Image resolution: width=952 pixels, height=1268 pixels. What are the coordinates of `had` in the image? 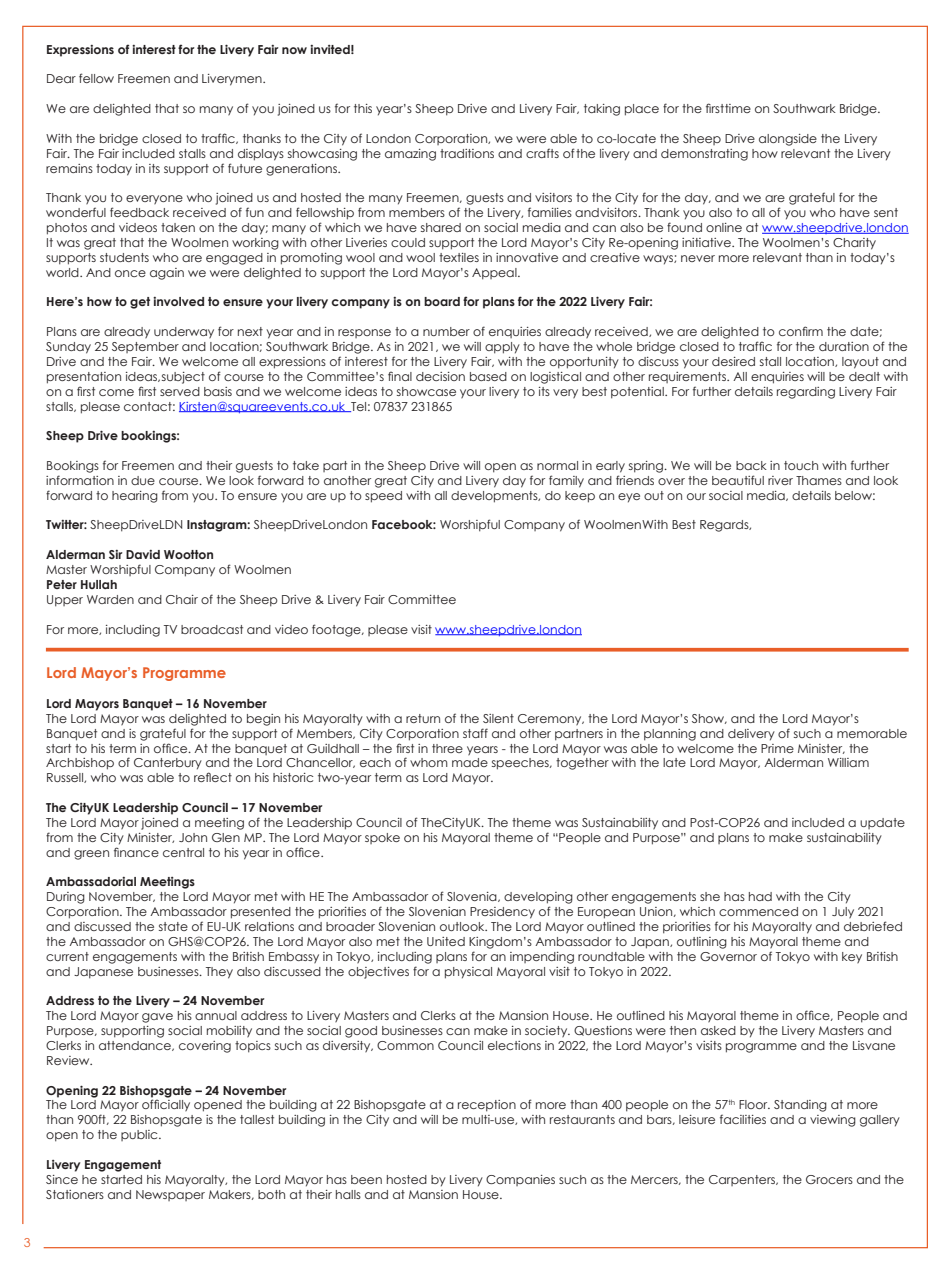 It's located at (760, 896).
